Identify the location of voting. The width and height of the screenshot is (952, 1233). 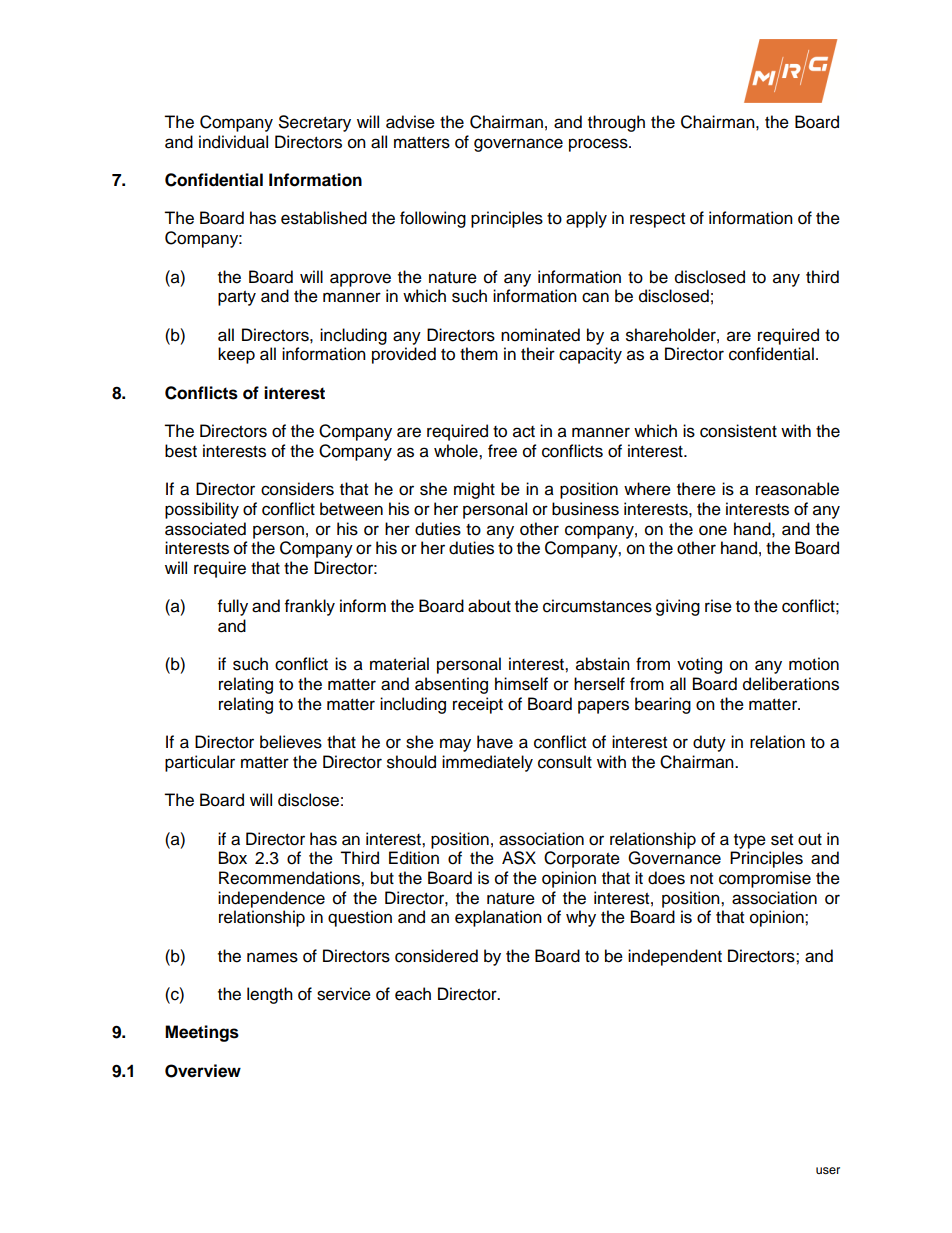
(699, 665).
